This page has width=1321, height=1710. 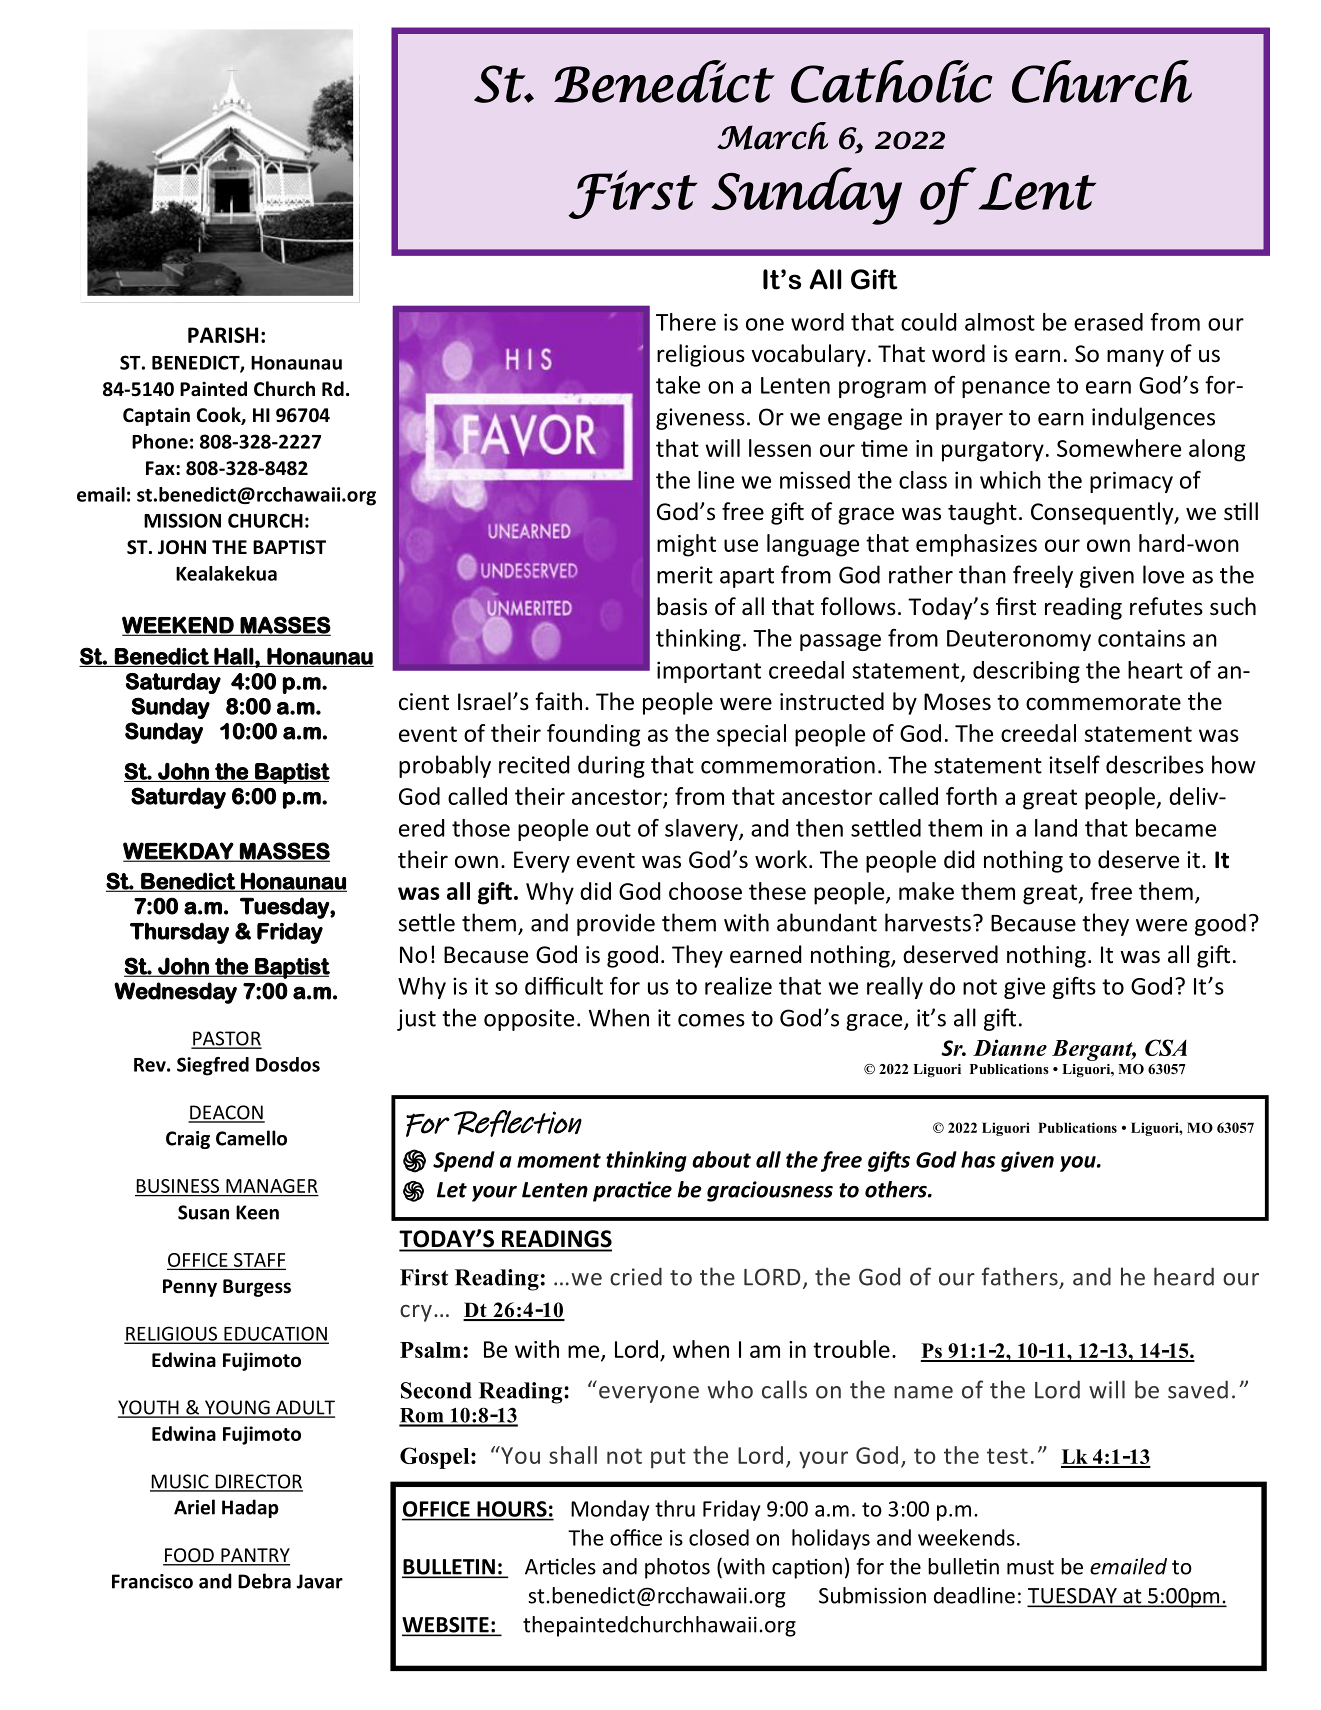 What do you see at coordinates (721, 1159) in the page?
I see `about` at bounding box center [721, 1159].
